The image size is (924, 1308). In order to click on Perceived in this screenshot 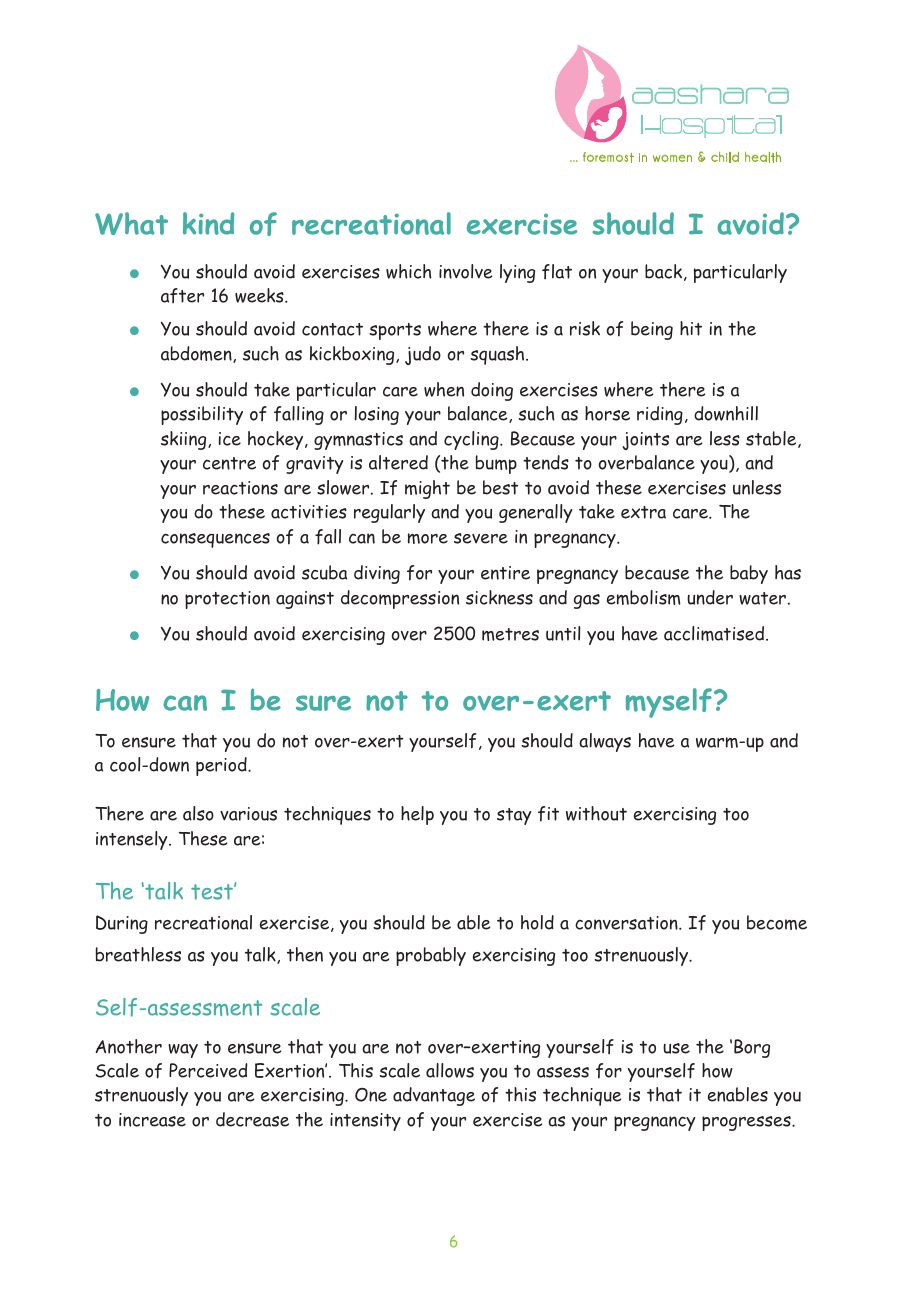, I will do `click(208, 1070)`.
